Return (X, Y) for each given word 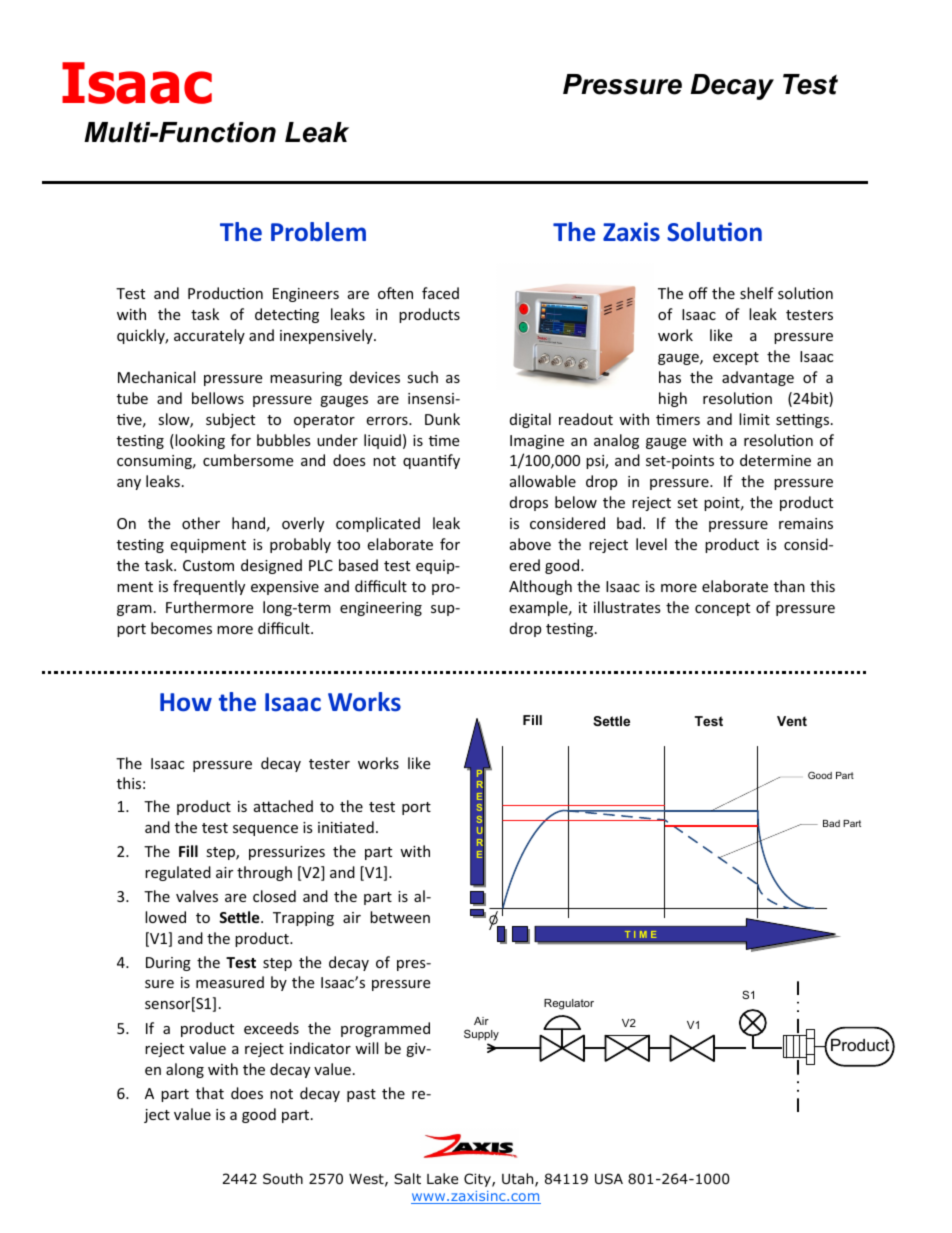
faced (440, 293)
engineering (381, 609)
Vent (792, 721)
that (210, 1093)
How (186, 702)
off (698, 293)
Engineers (306, 295)
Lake (442, 1178)
